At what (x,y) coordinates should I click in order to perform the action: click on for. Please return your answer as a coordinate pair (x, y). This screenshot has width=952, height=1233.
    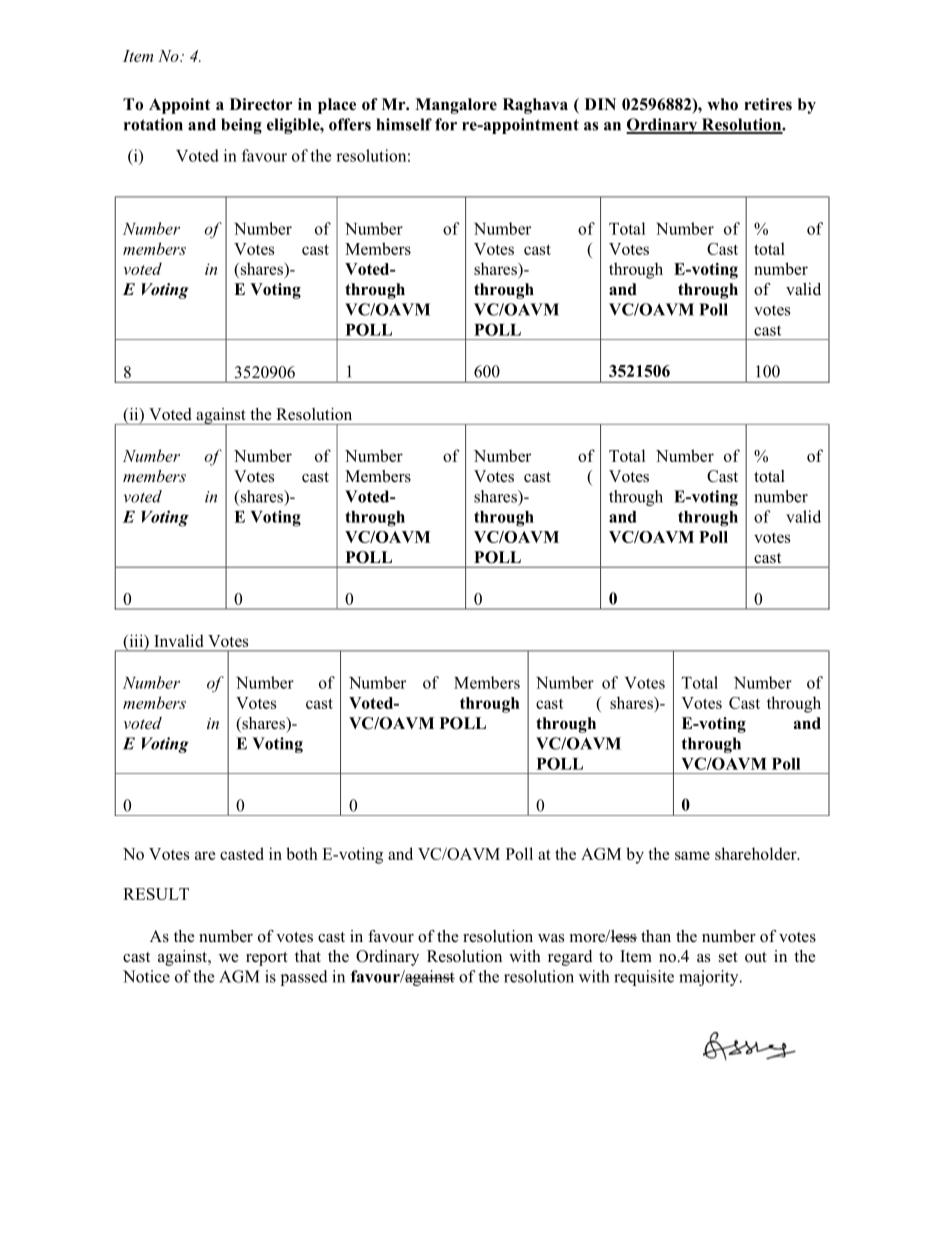
    Looking at the image, I should click on (446, 124).
